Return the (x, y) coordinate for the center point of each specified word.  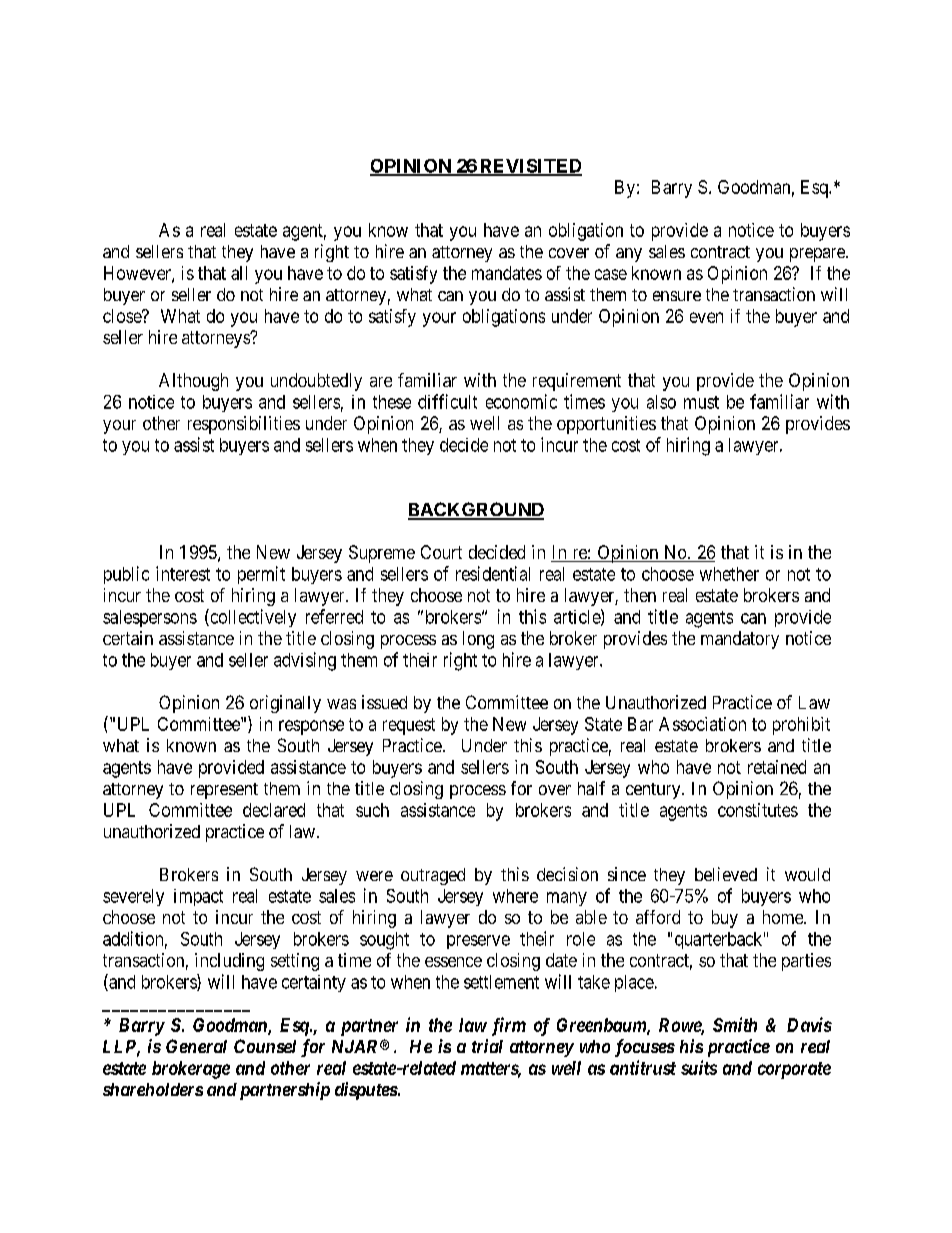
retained (777, 767)
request (409, 726)
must (701, 402)
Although (193, 382)
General (196, 1046)
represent (224, 791)
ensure (677, 296)
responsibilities (244, 425)
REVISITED (530, 167)
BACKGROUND (476, 510)
